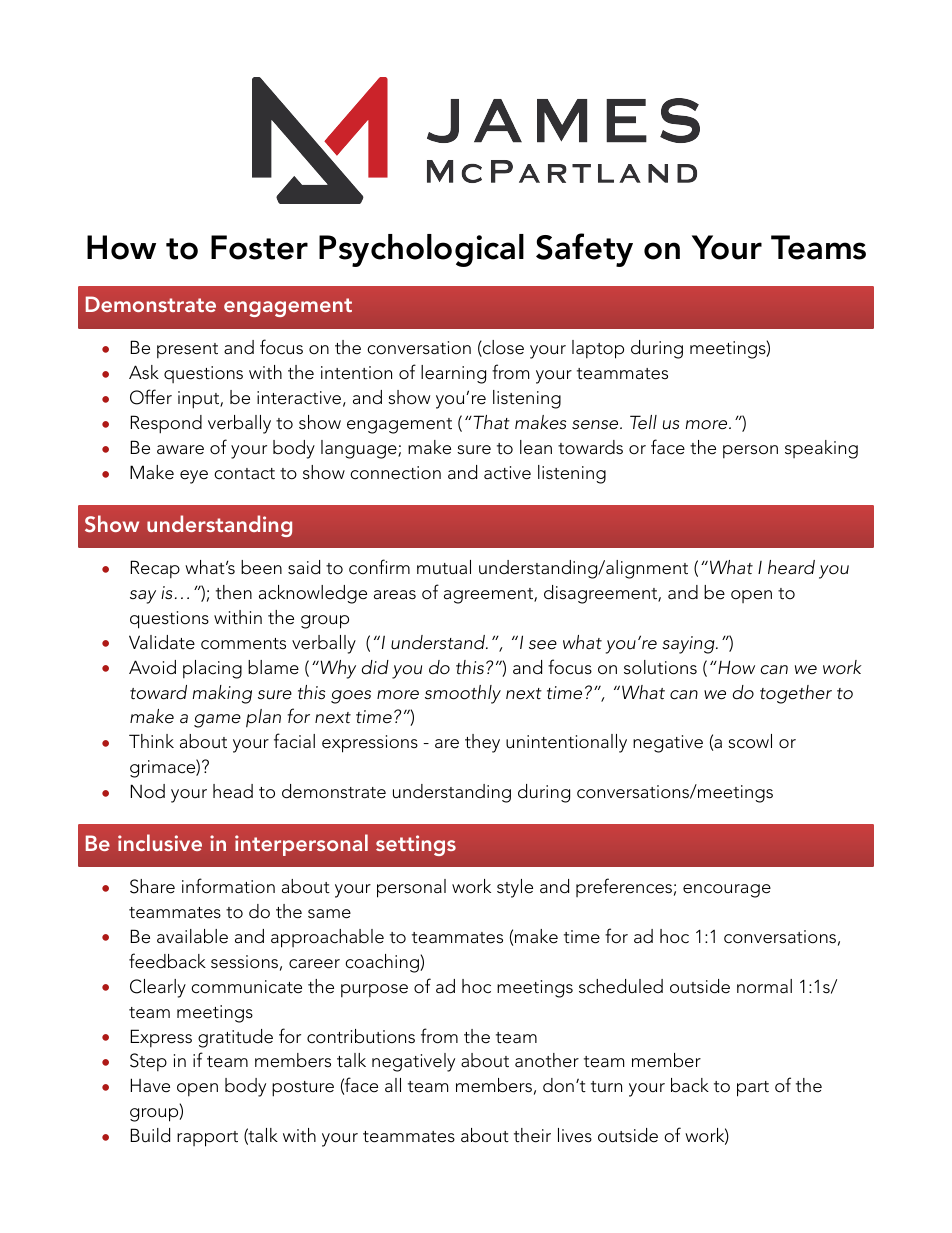 This screenshot has height=1233, width=952. I want to click on Psychological, so click(421, 250).
